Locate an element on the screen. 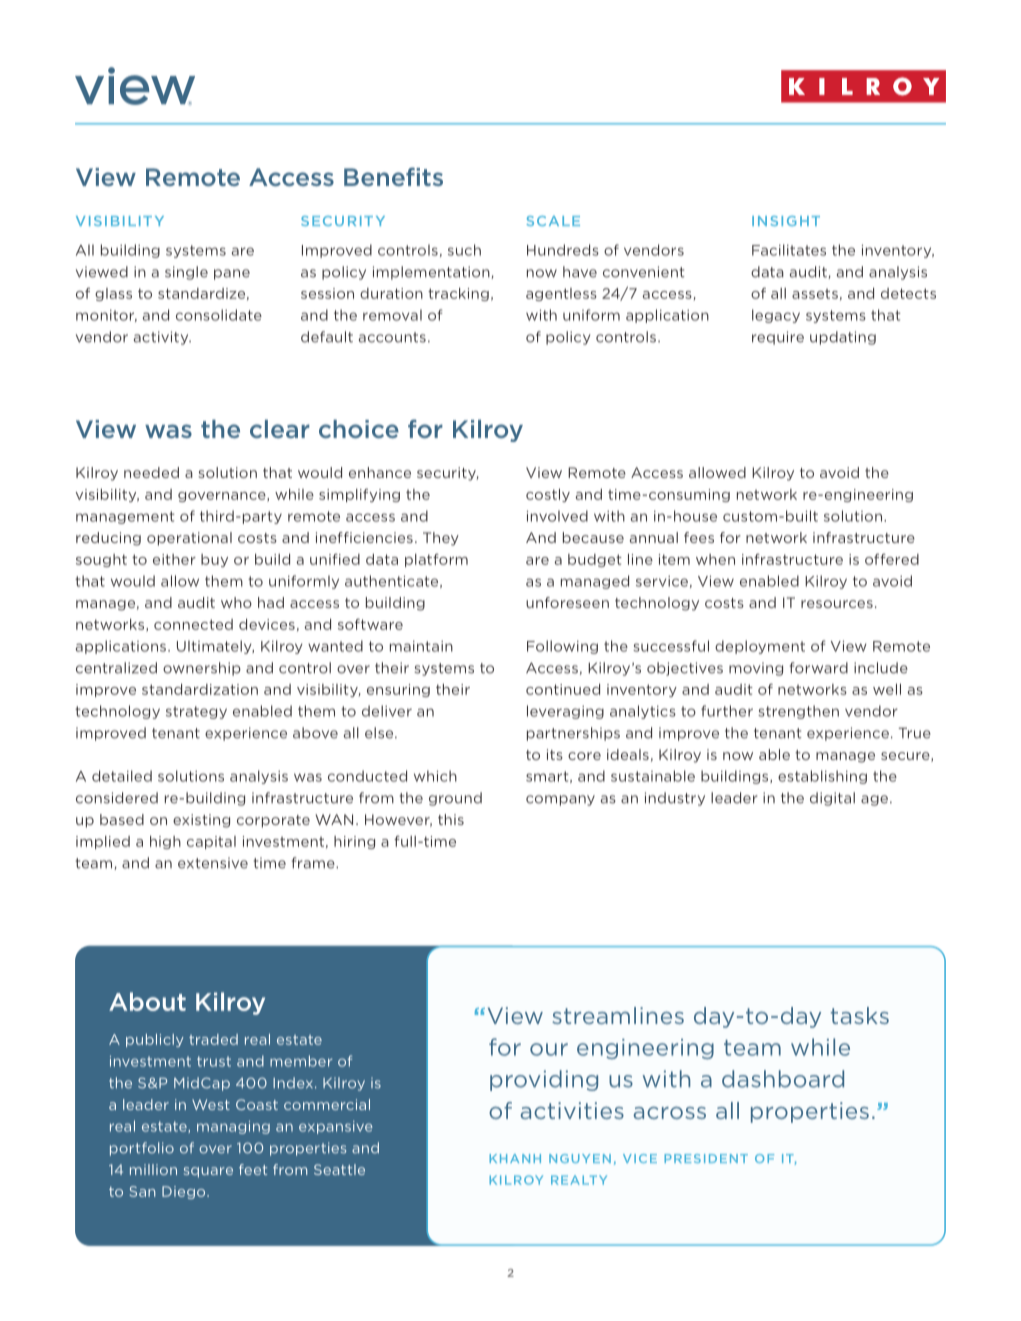 This screenshot has height=1321, width=1021. standardization is located at coordinates (200, 689).
